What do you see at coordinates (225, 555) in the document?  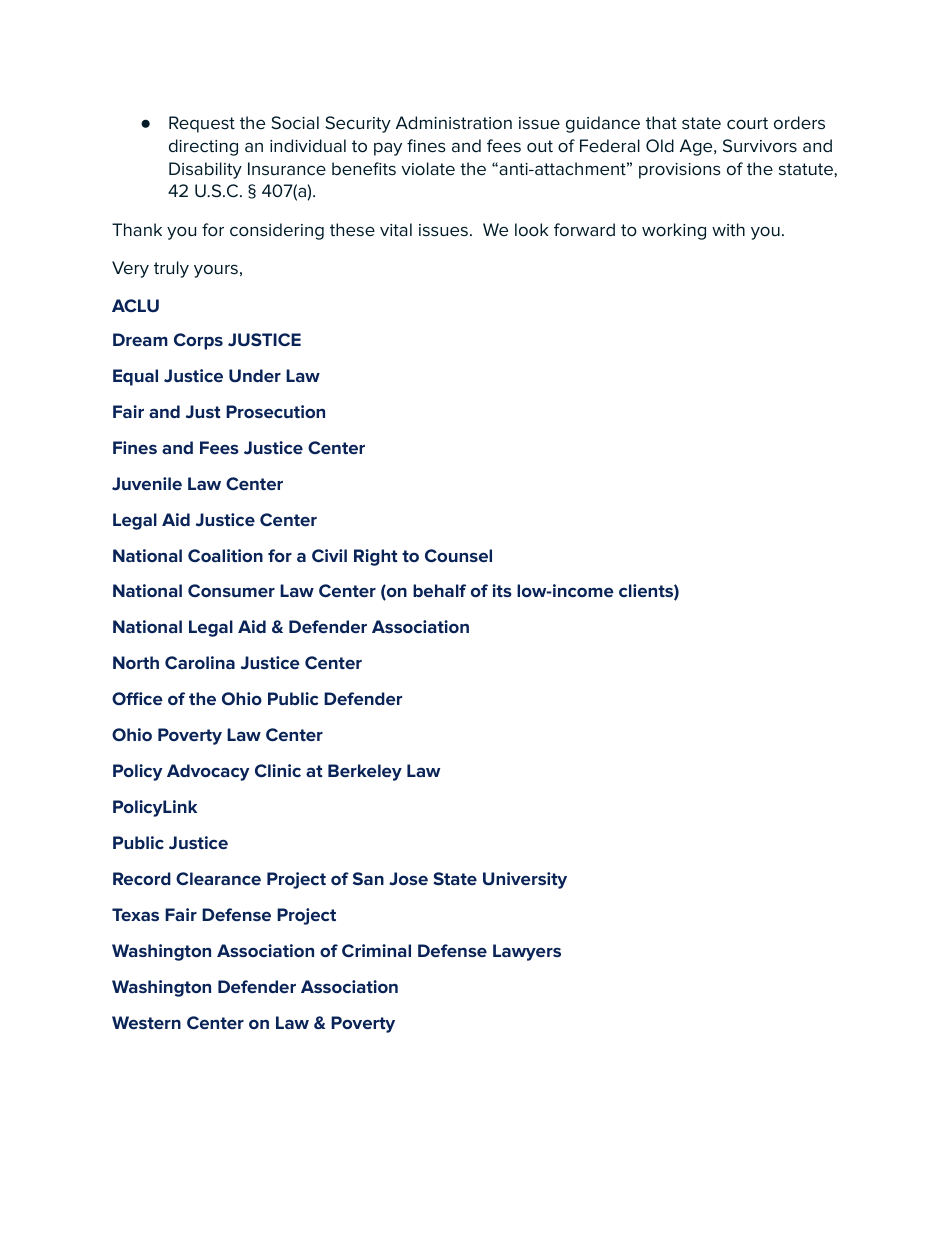 I see `Coalition` at bounding box center [225, 555].
